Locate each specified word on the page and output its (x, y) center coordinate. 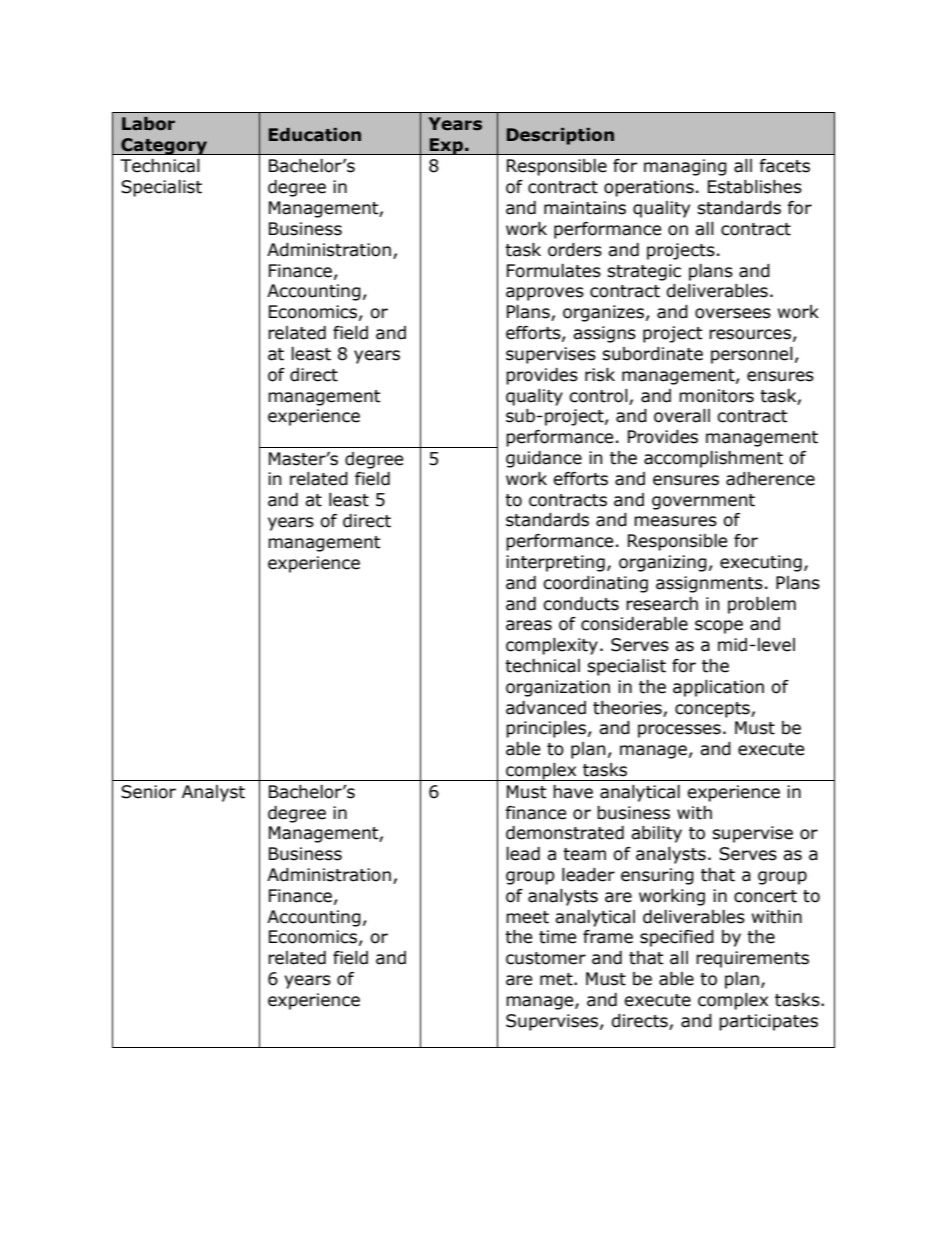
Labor (148, 124)
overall (682, 416)
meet (527, 917)
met (557, 979)
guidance (544, 459)
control (598, 396)
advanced (546, 708)
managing (685, 167)
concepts (713, 710)
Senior (148, 792)
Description (560, 136)
